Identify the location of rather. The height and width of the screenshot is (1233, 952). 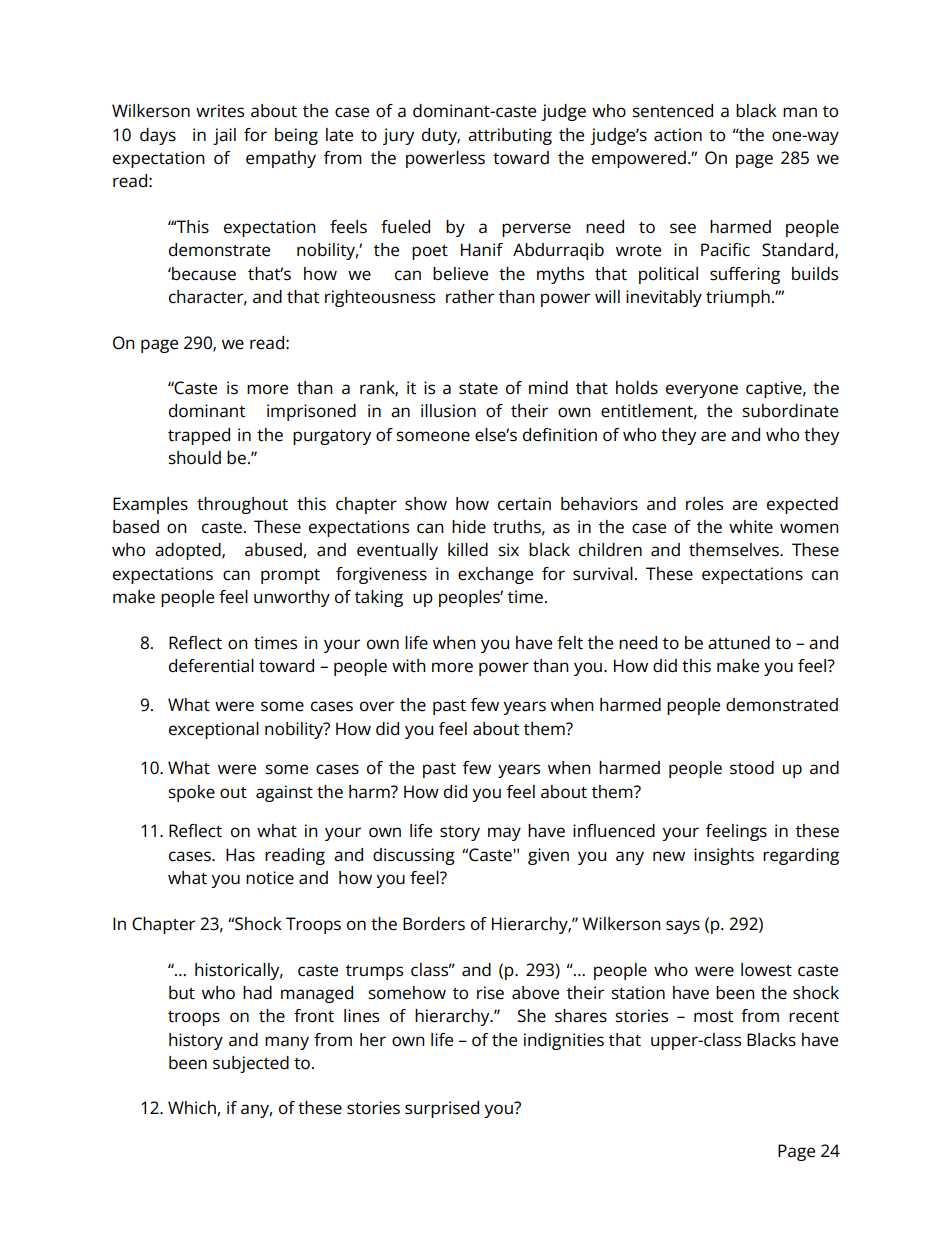
(470, 297).
